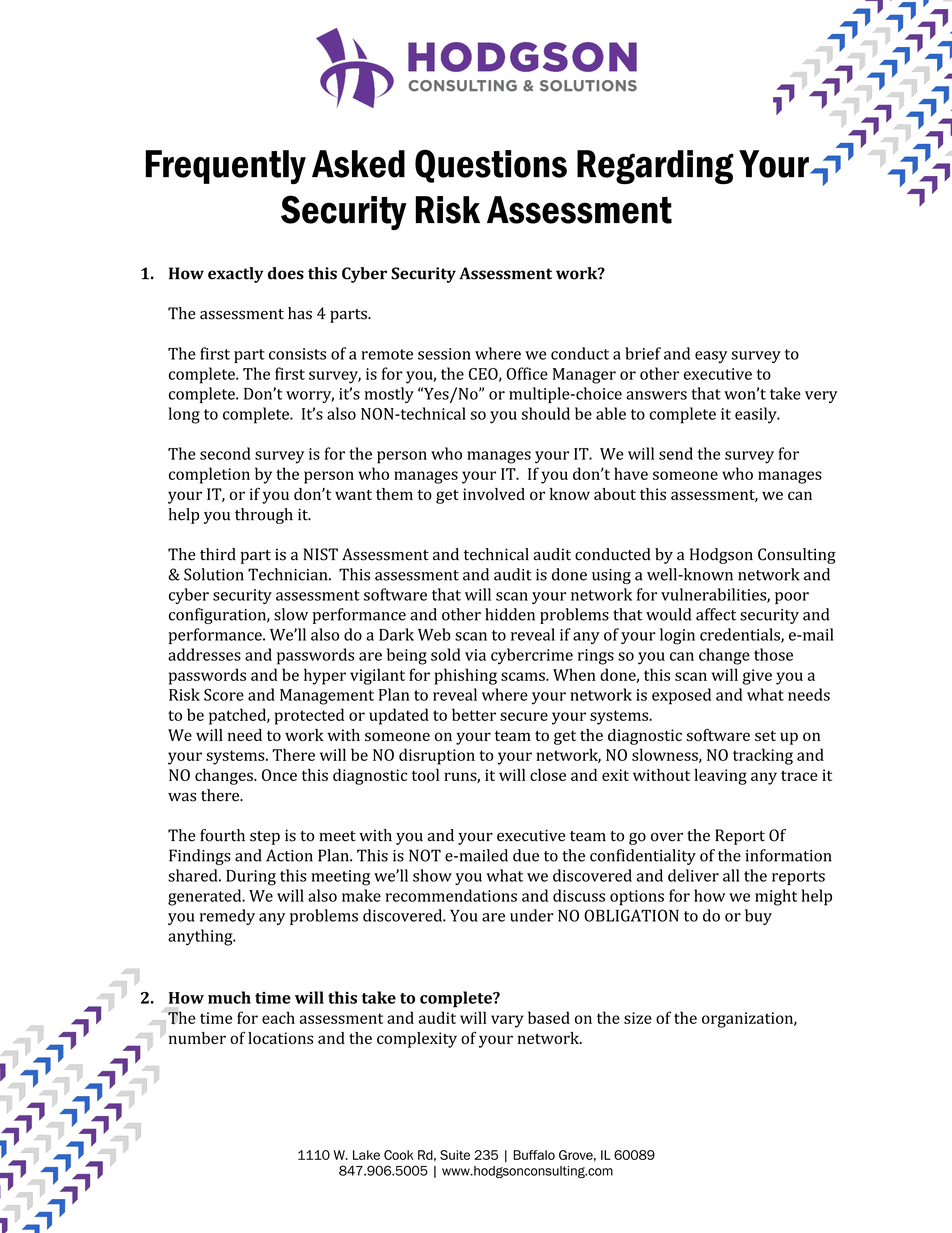 The width and height of the image is (952, 1233). What do you see at coordinates (279, 775) in the image?
I see `Once` at bounding box center [279, 775].
